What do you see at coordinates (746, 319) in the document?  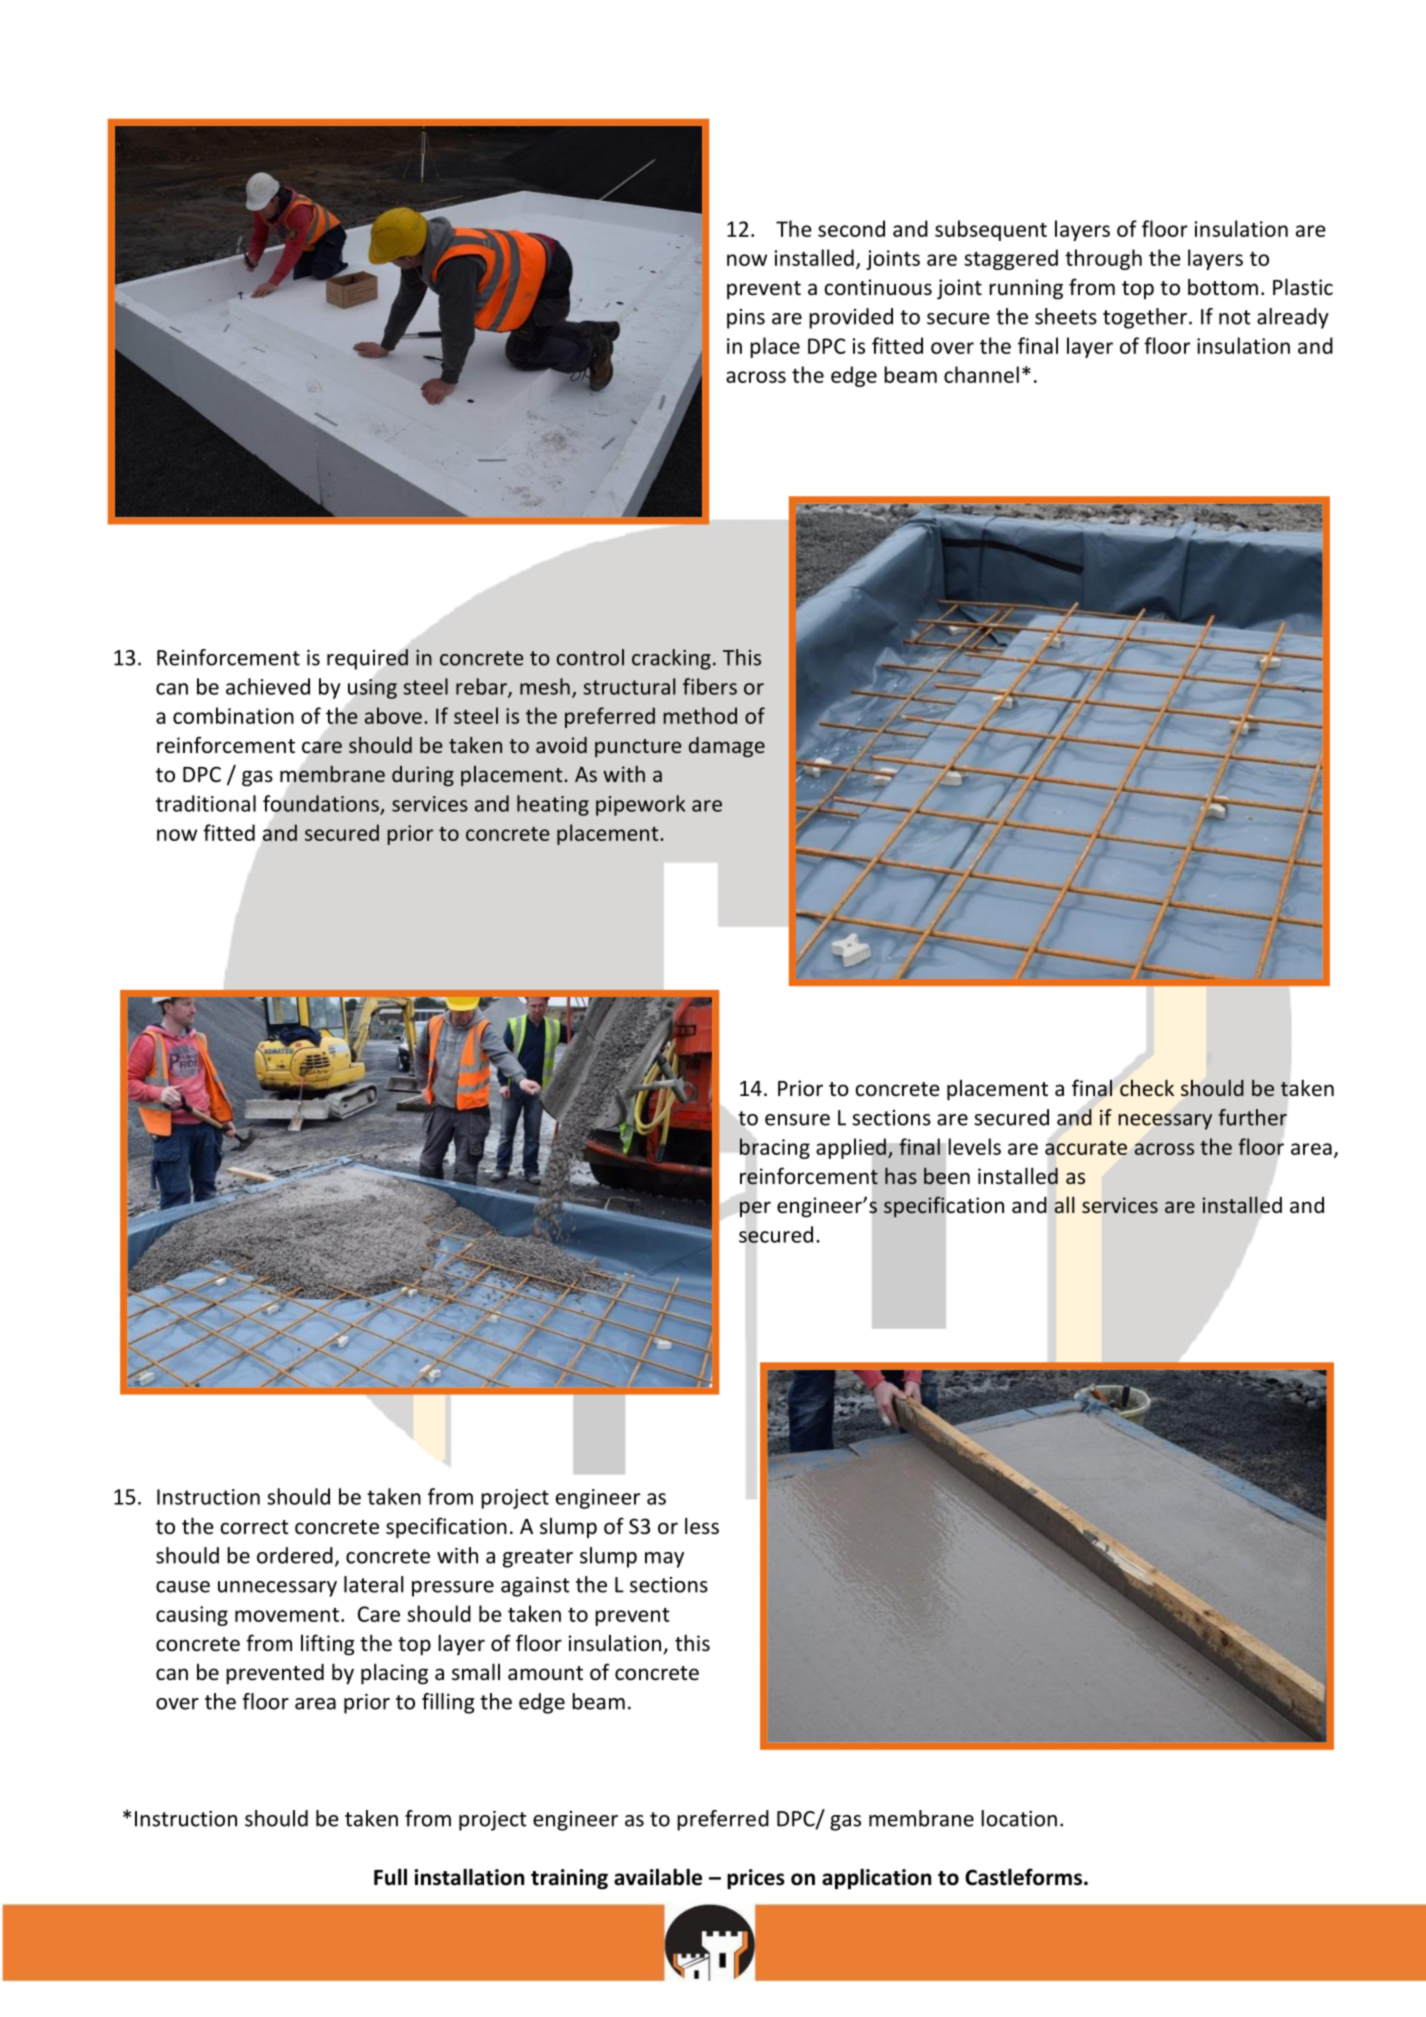 I see `pins` at bounding box center [746, 319].
